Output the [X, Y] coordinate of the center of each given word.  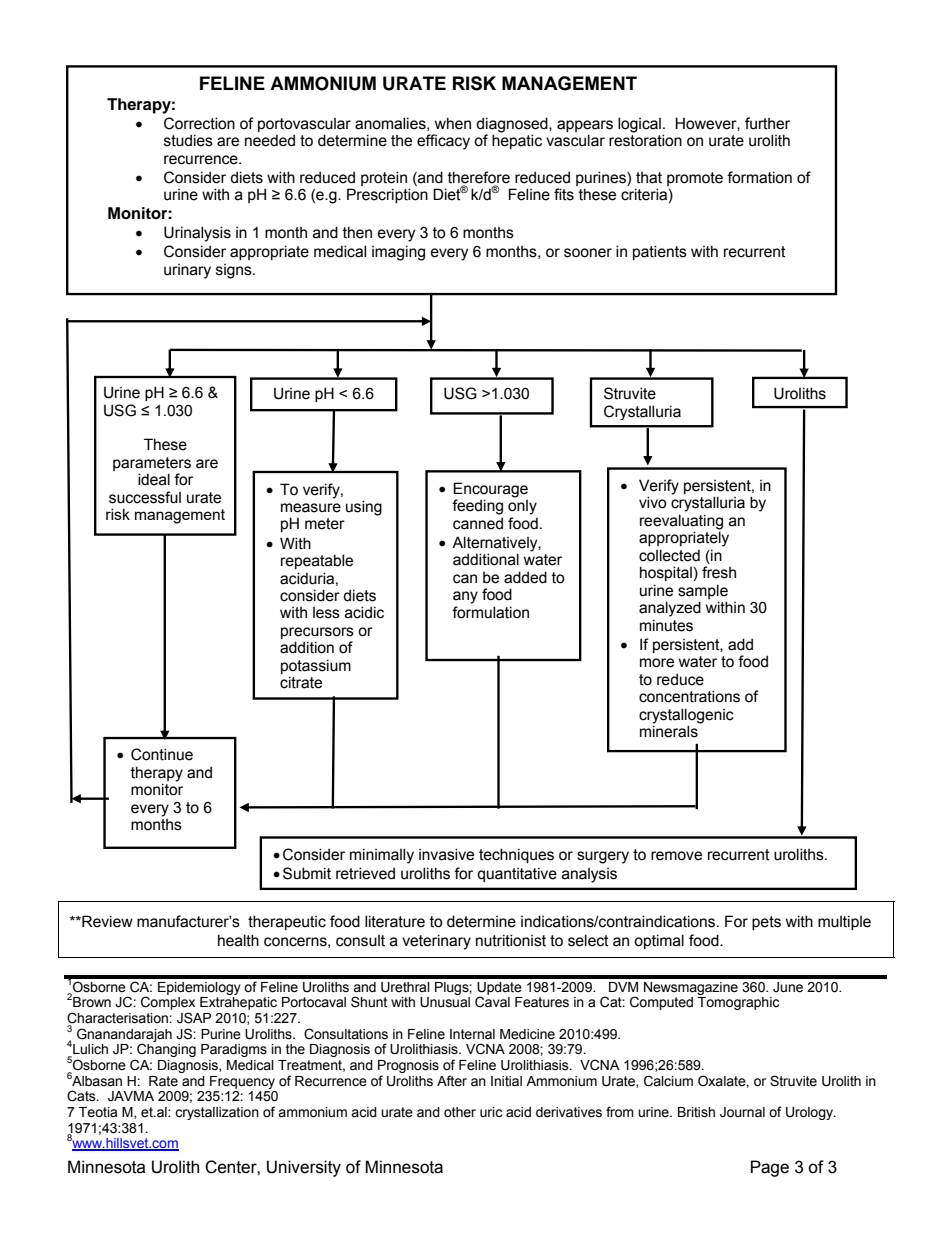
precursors [317, 634]
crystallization [217, 1113]
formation [759, 177]
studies [188, 140]
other [460, 1112]
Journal [742, 1112]
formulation [490, 612]
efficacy [443, 142]
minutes [666, 625]
